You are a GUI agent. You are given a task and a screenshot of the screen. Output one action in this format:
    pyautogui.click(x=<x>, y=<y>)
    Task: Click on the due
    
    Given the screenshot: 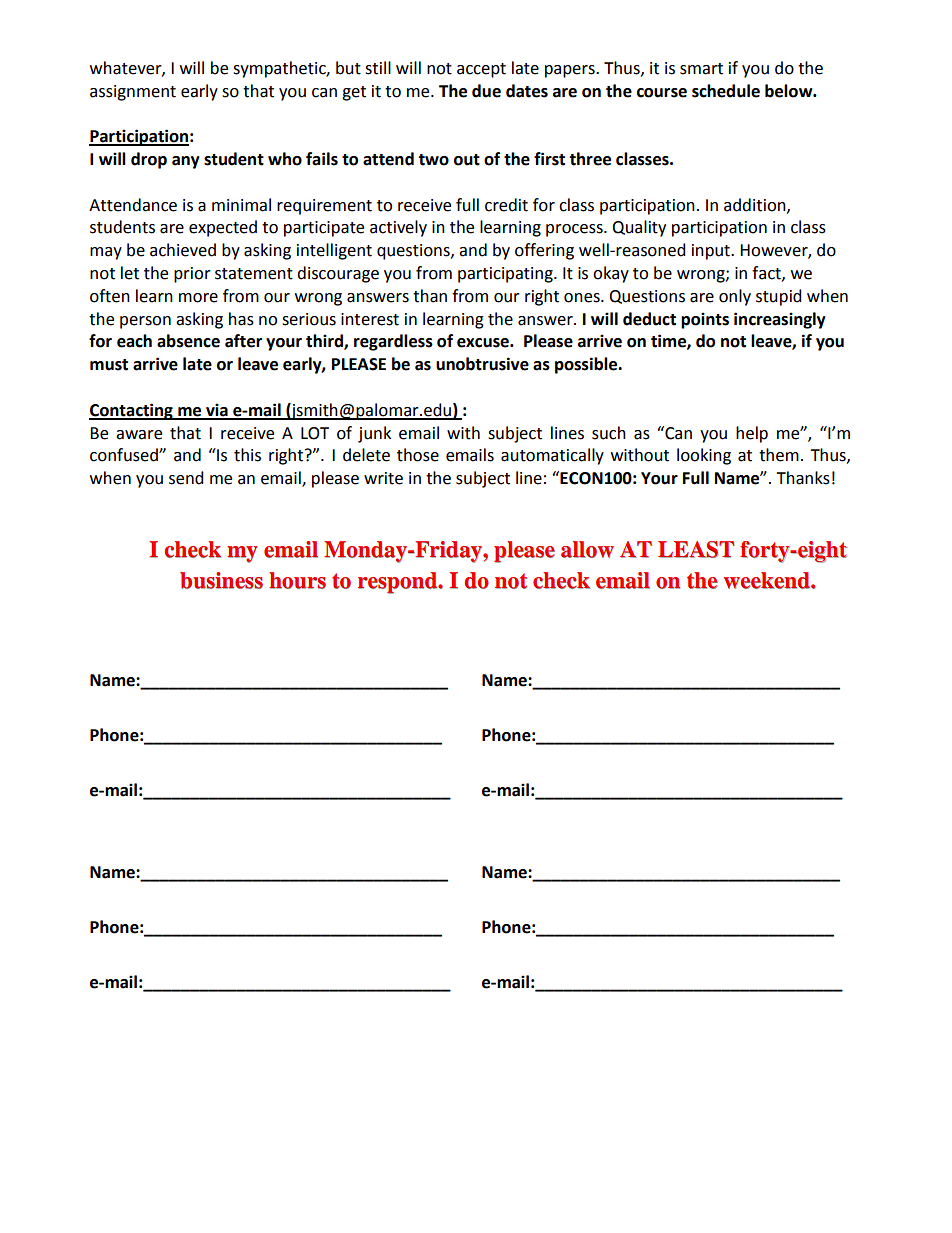 What is the action you would take?
    pyautogui.click(x=486, y=91)
